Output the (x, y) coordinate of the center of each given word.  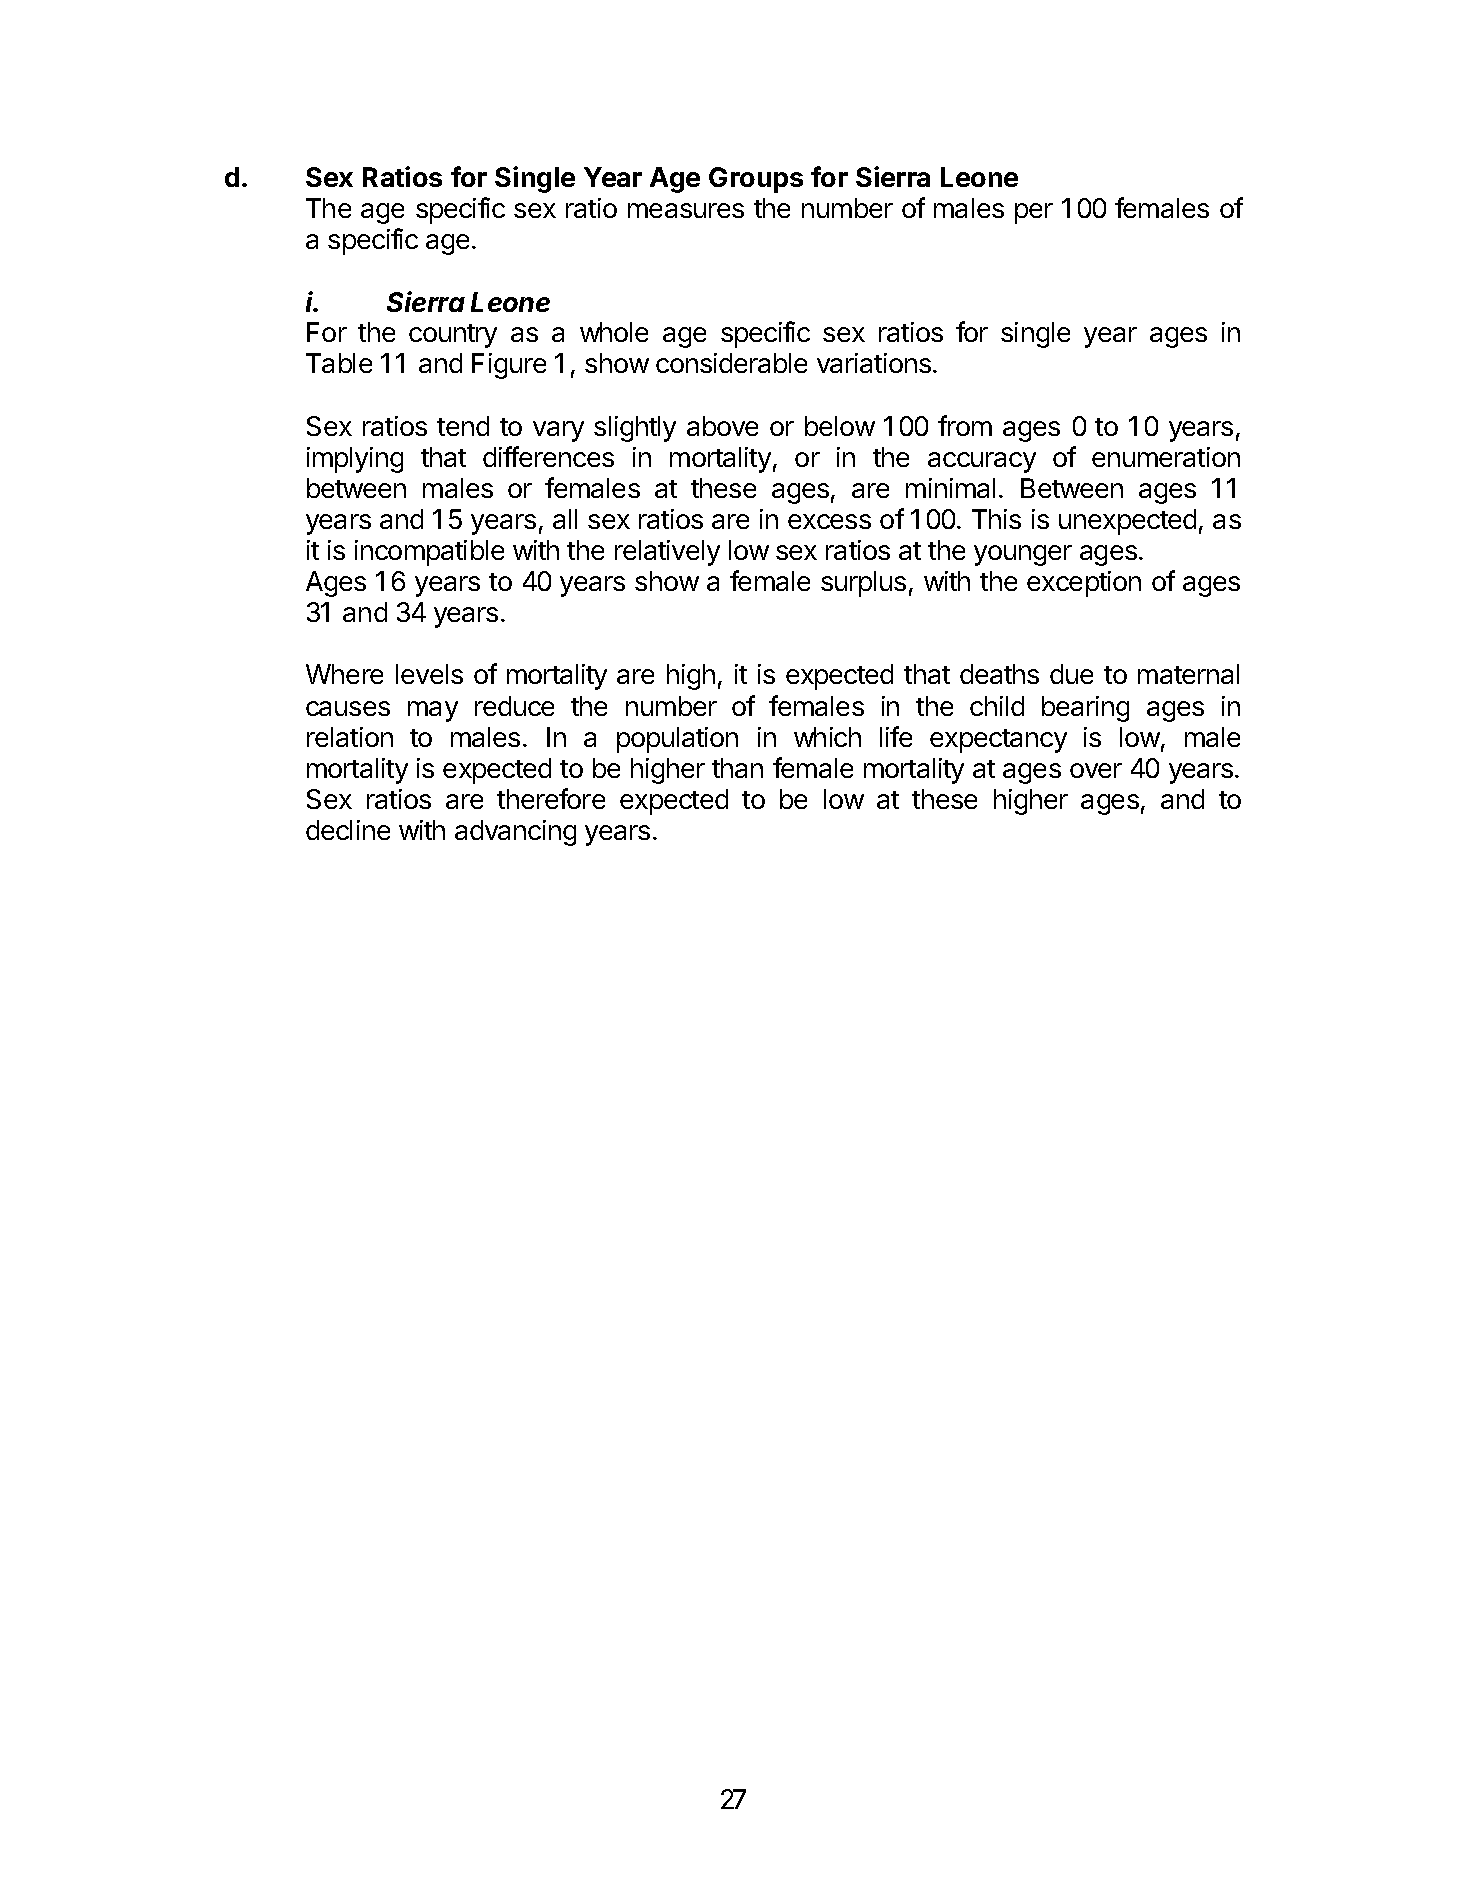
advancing (515, 833)
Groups (756, 180)
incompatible (429, 553)
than (737, 768)
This (996, 519)
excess (829, 521)
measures (686, 210)
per (1034, 213)
